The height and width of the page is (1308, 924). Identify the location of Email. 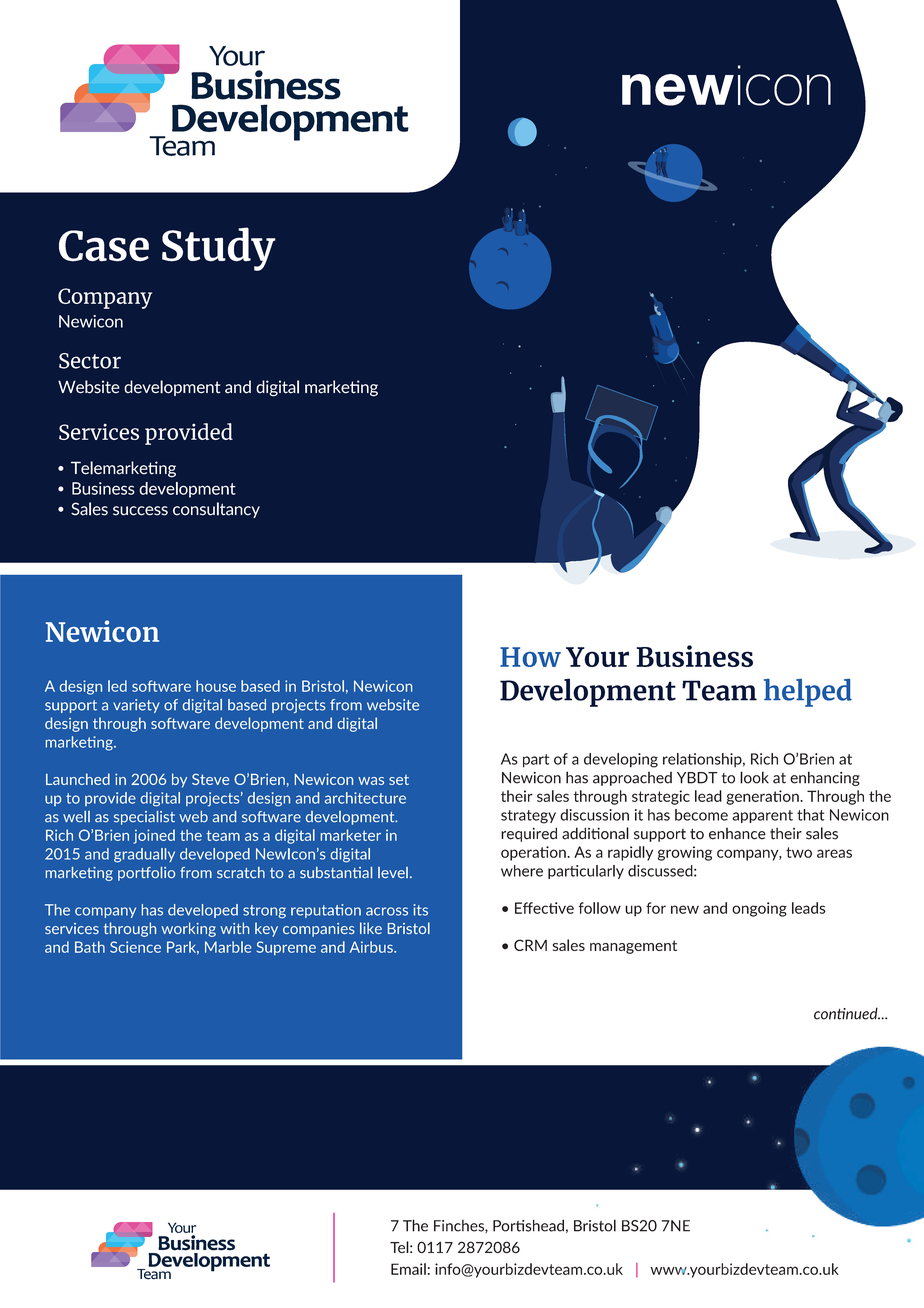
(408, 1269).
